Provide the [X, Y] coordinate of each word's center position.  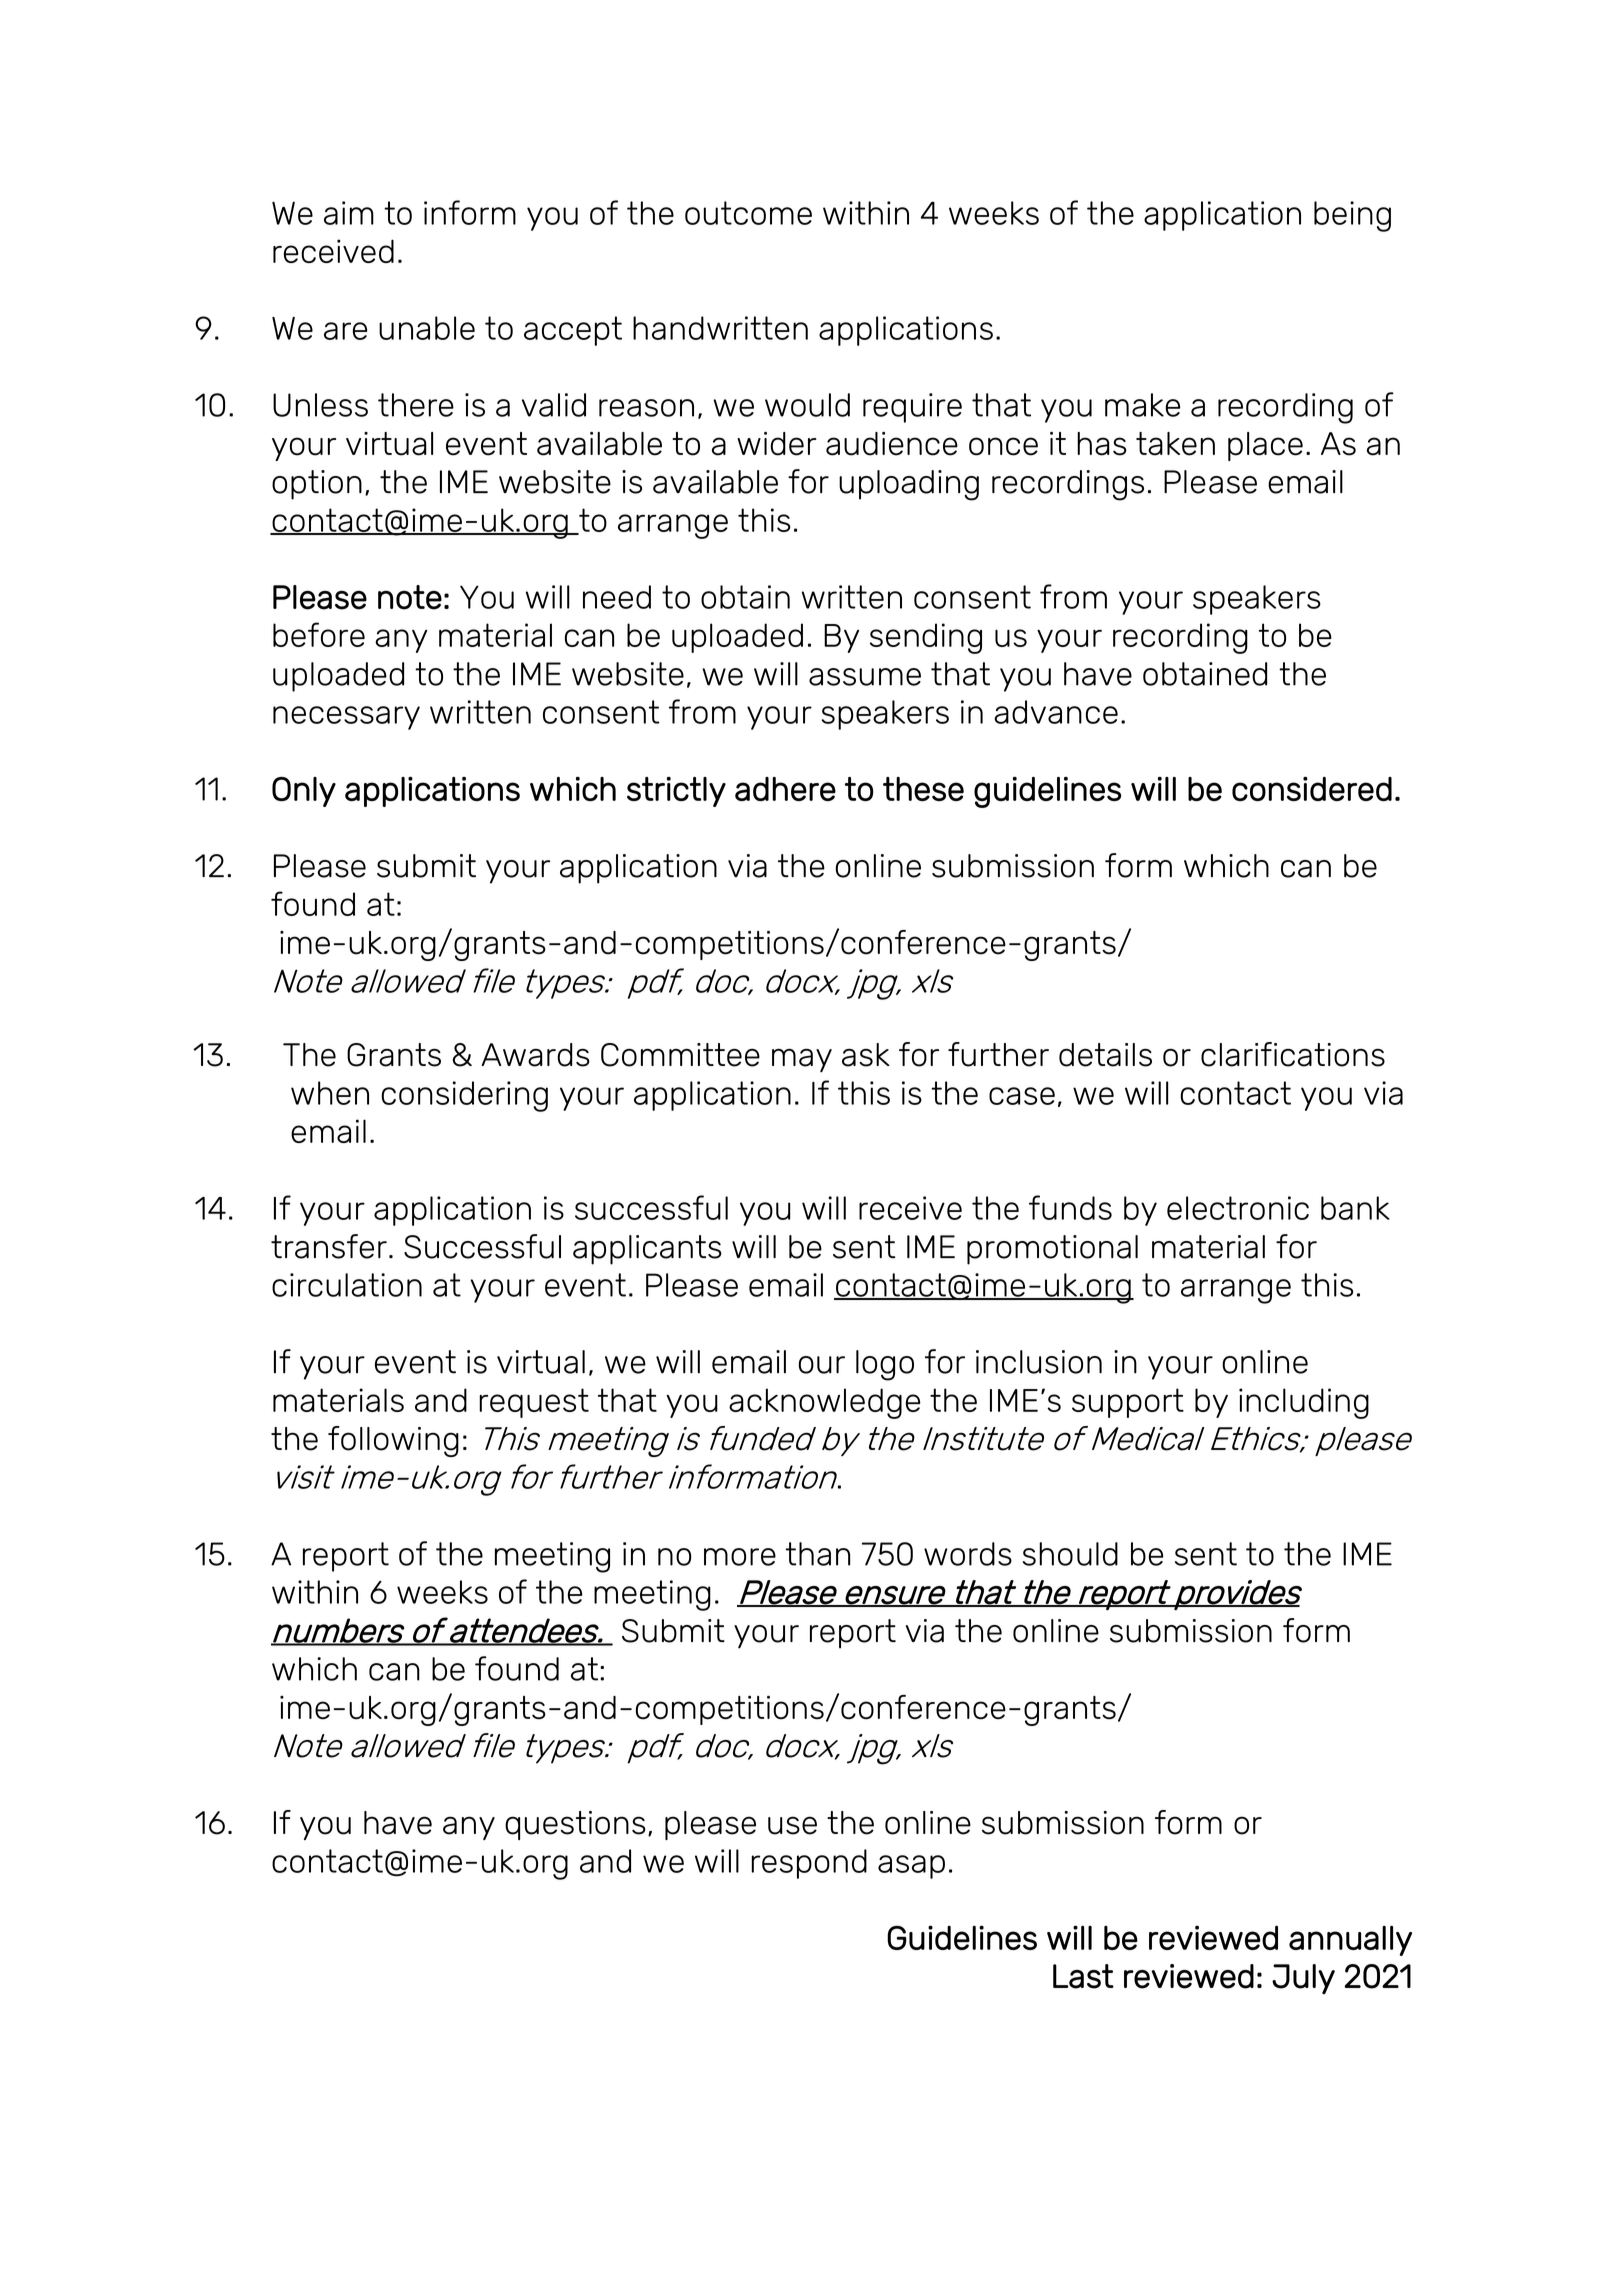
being [1352, 216]
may [802, 1060]
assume [865, 677]
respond [809, 1864]
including [1304, 1403]
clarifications [1293, 1054]
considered [1312, 789]
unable [427, 328]
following [393, 1441]
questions [575, 1825]
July [1303, 1979]
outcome [748, 213]
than [818, 1554]
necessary [346, 718]
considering [464, 1096]
